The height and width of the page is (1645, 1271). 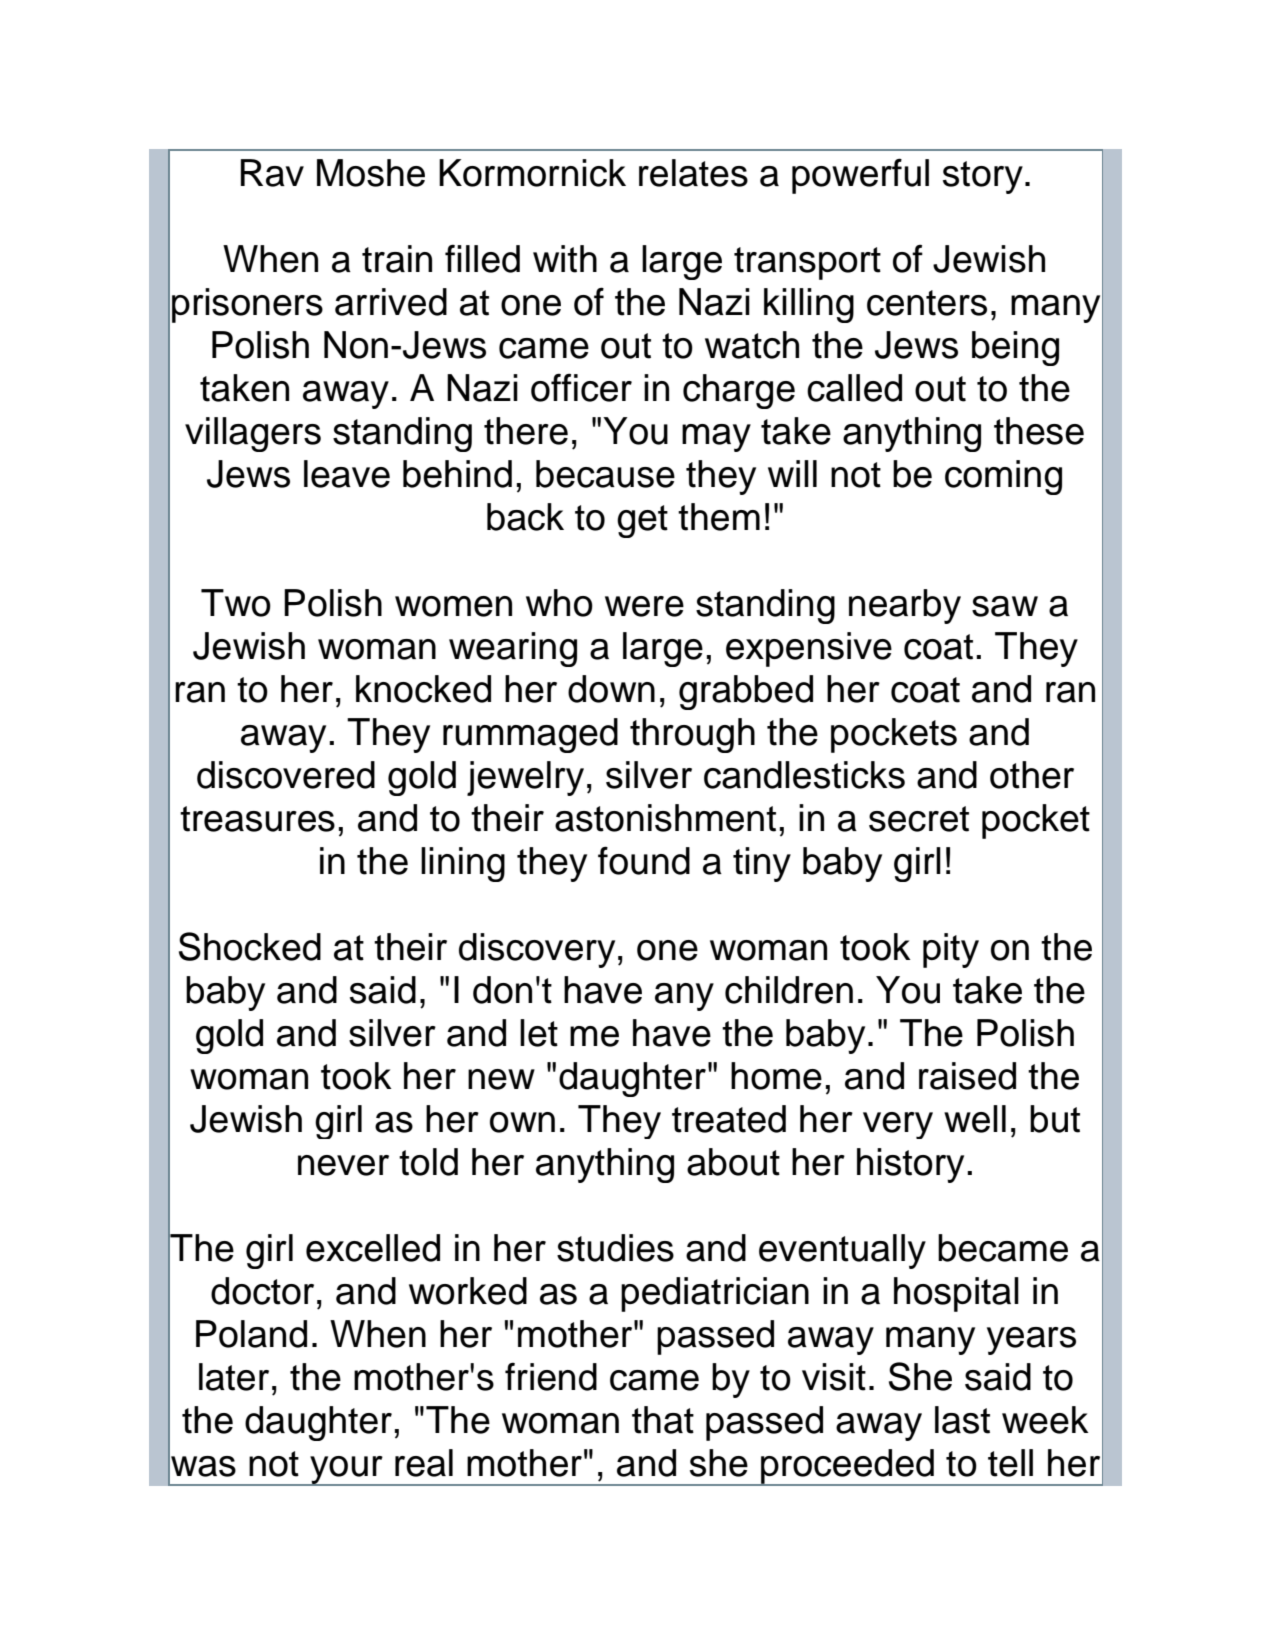 I want to click on last, so click(x=962, y=1420).
